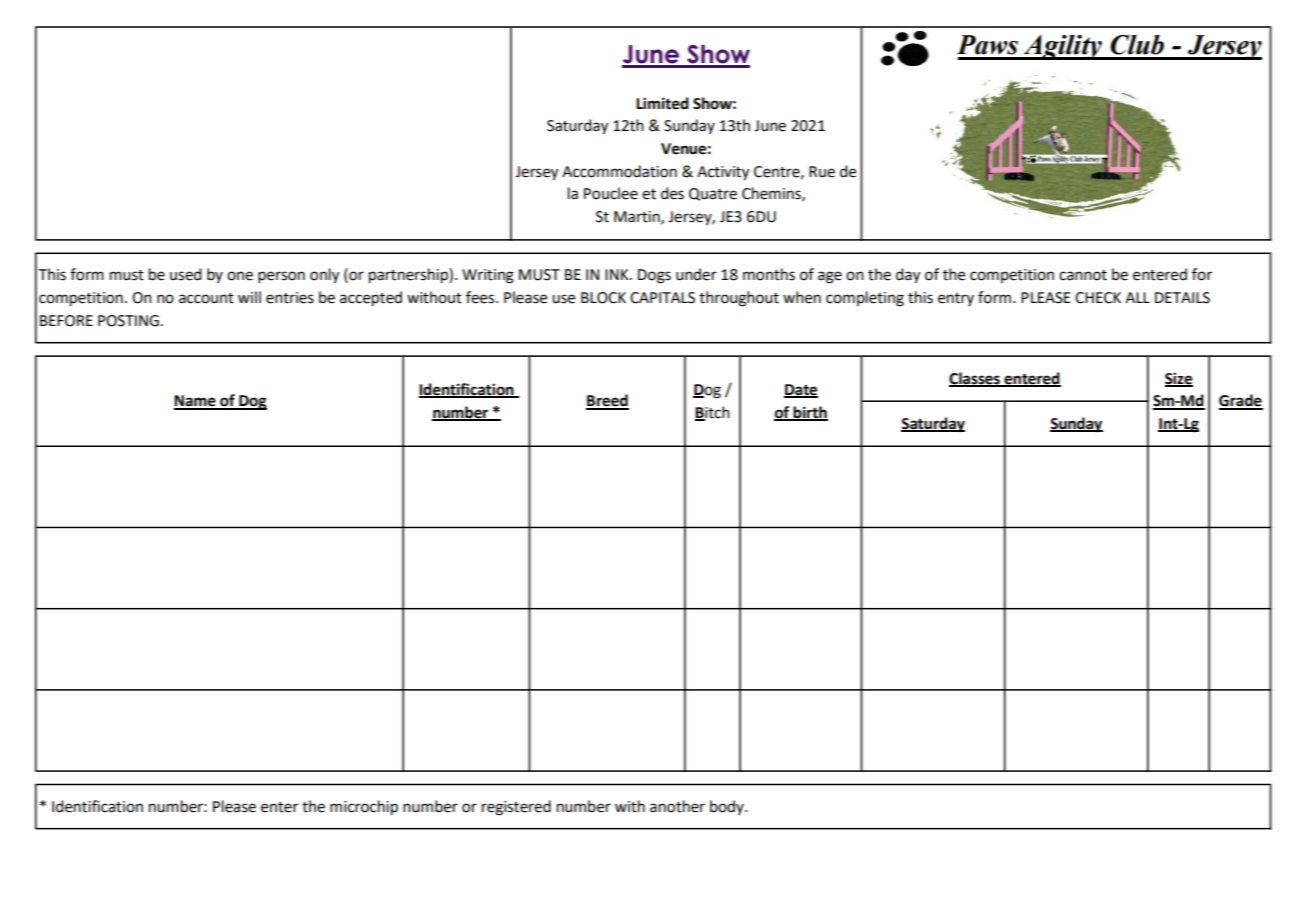 This page has height=924, width=1308. What do you see at coordinates (196, 402) in the page?
I see `Name` at bounding box center [196, 402].
